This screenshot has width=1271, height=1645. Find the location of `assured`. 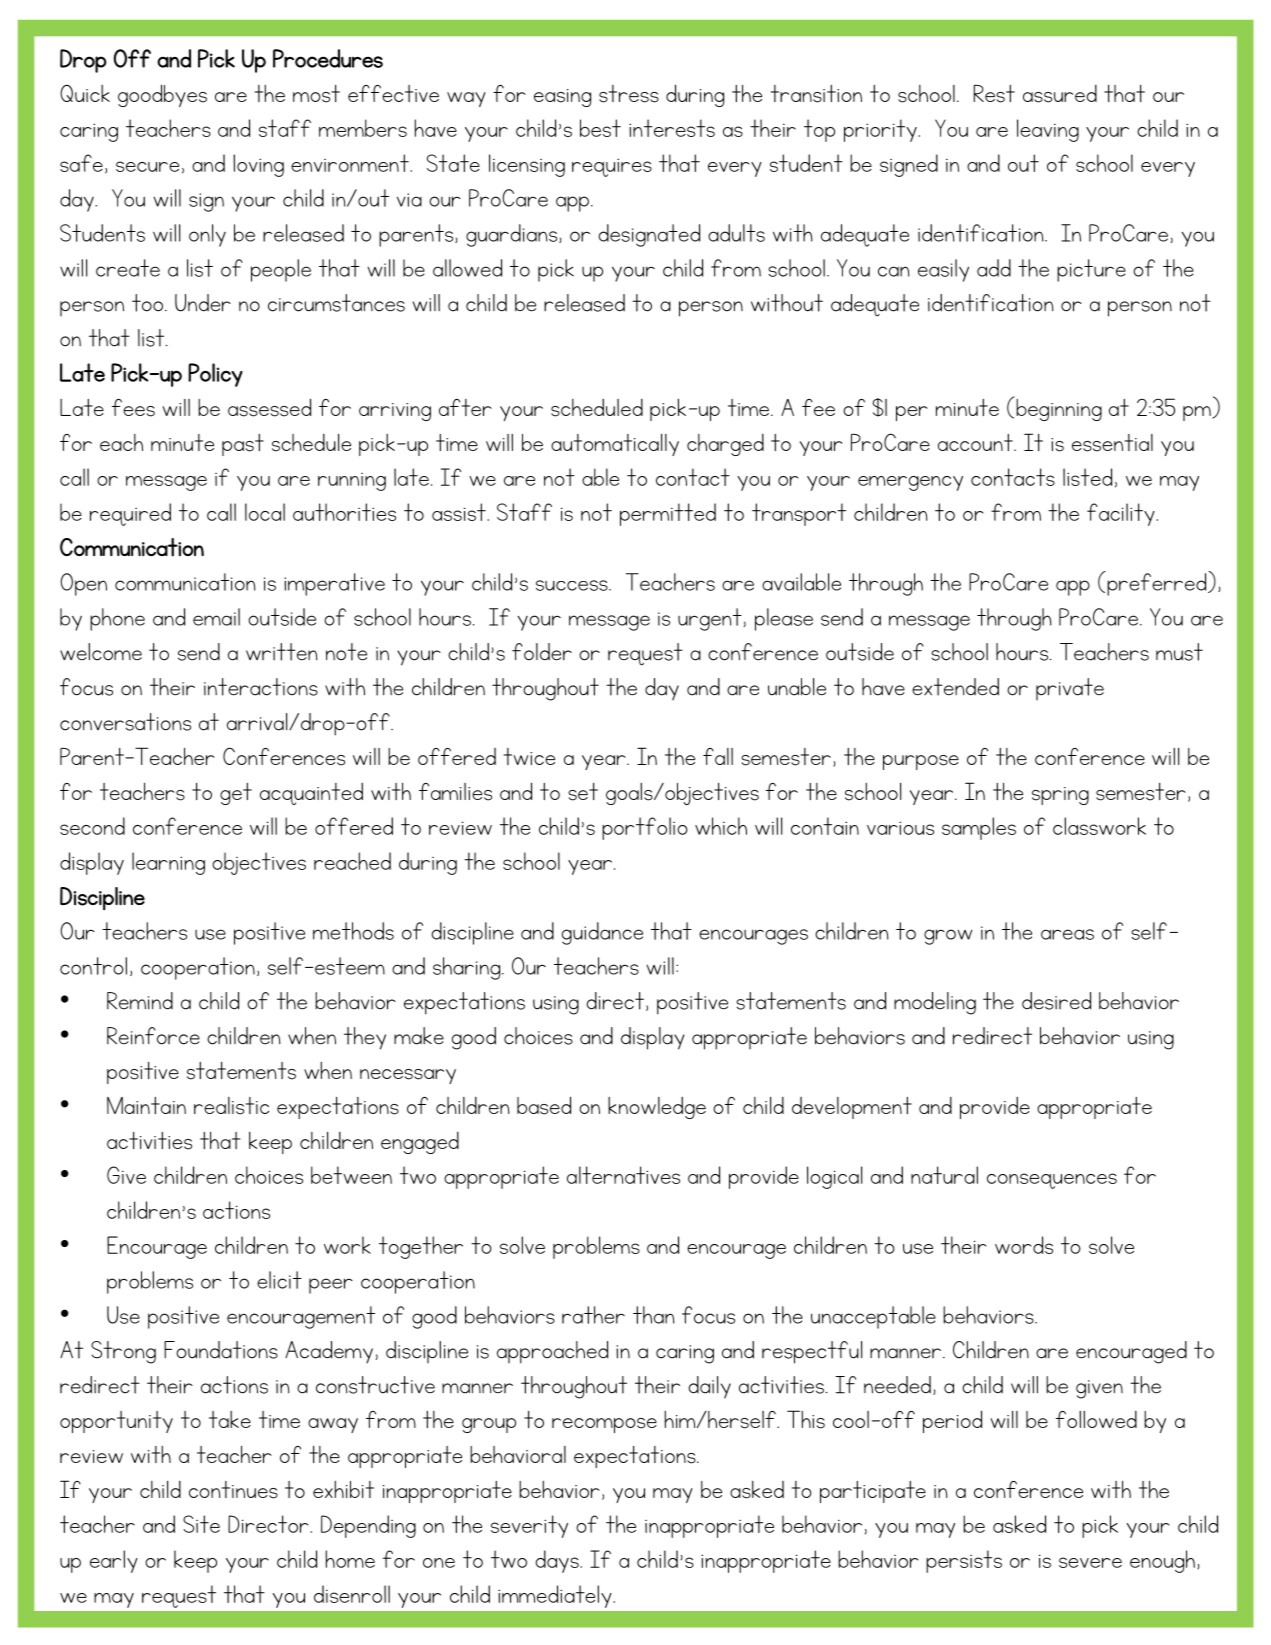

assured is located at coordinates (1060, 94).
